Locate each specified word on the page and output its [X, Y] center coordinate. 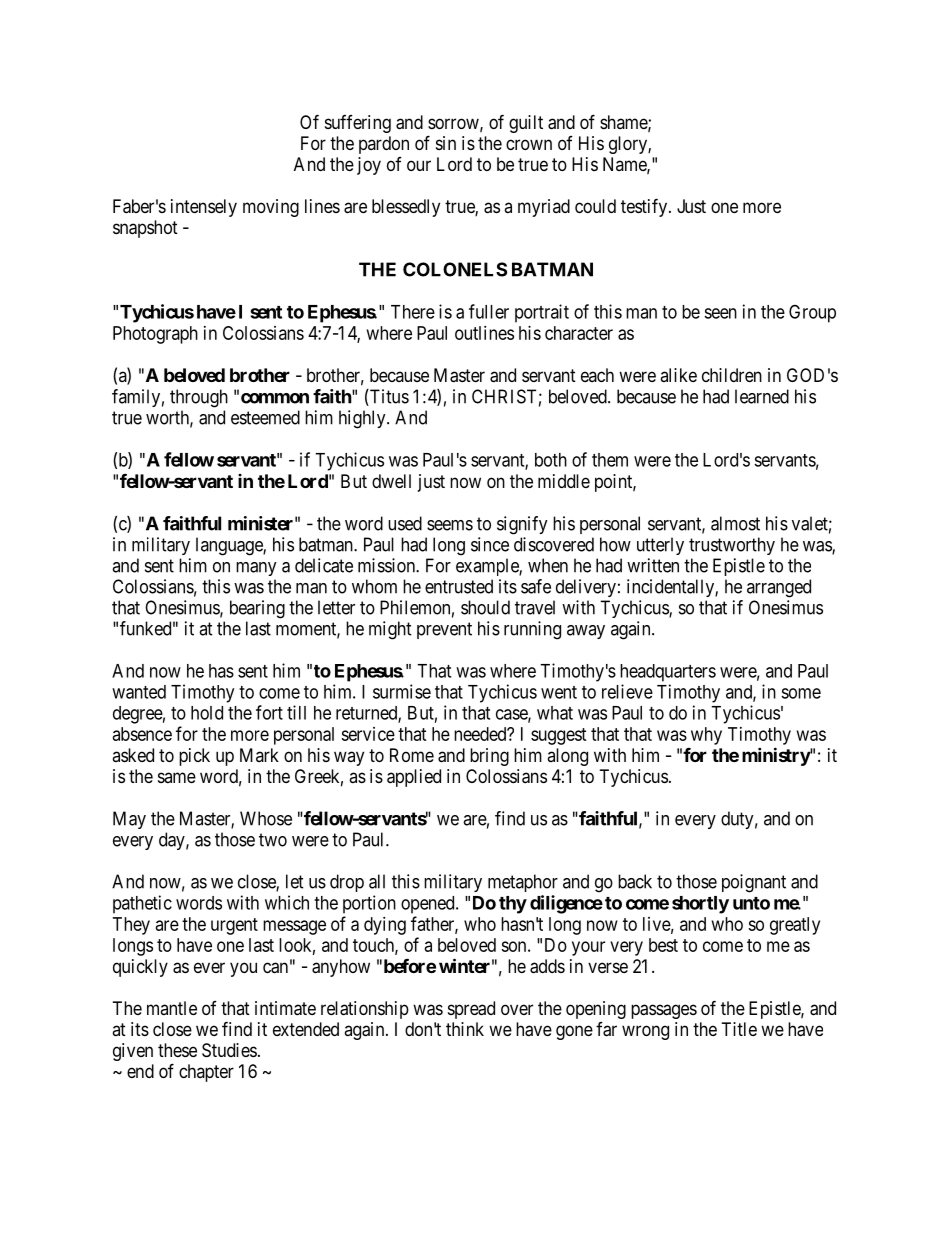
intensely [204, 208]
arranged [779, 588]
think [465, 1029]
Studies [229, 1050]
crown [529, 144]
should [485, 607]
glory [629, 145]
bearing [257, 609]
